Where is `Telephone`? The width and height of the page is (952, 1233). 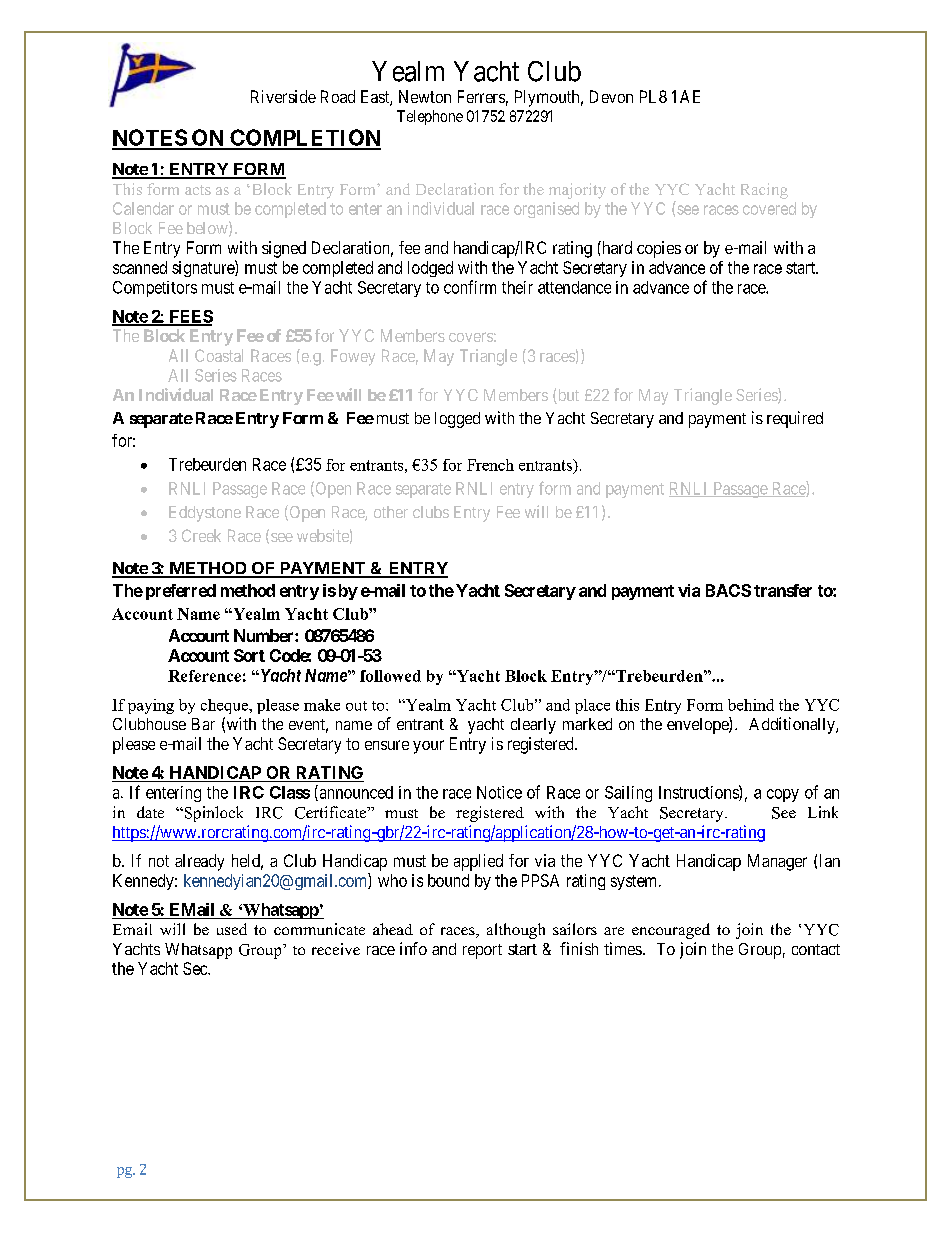 Telephone is located at coordinates (430, 117).
